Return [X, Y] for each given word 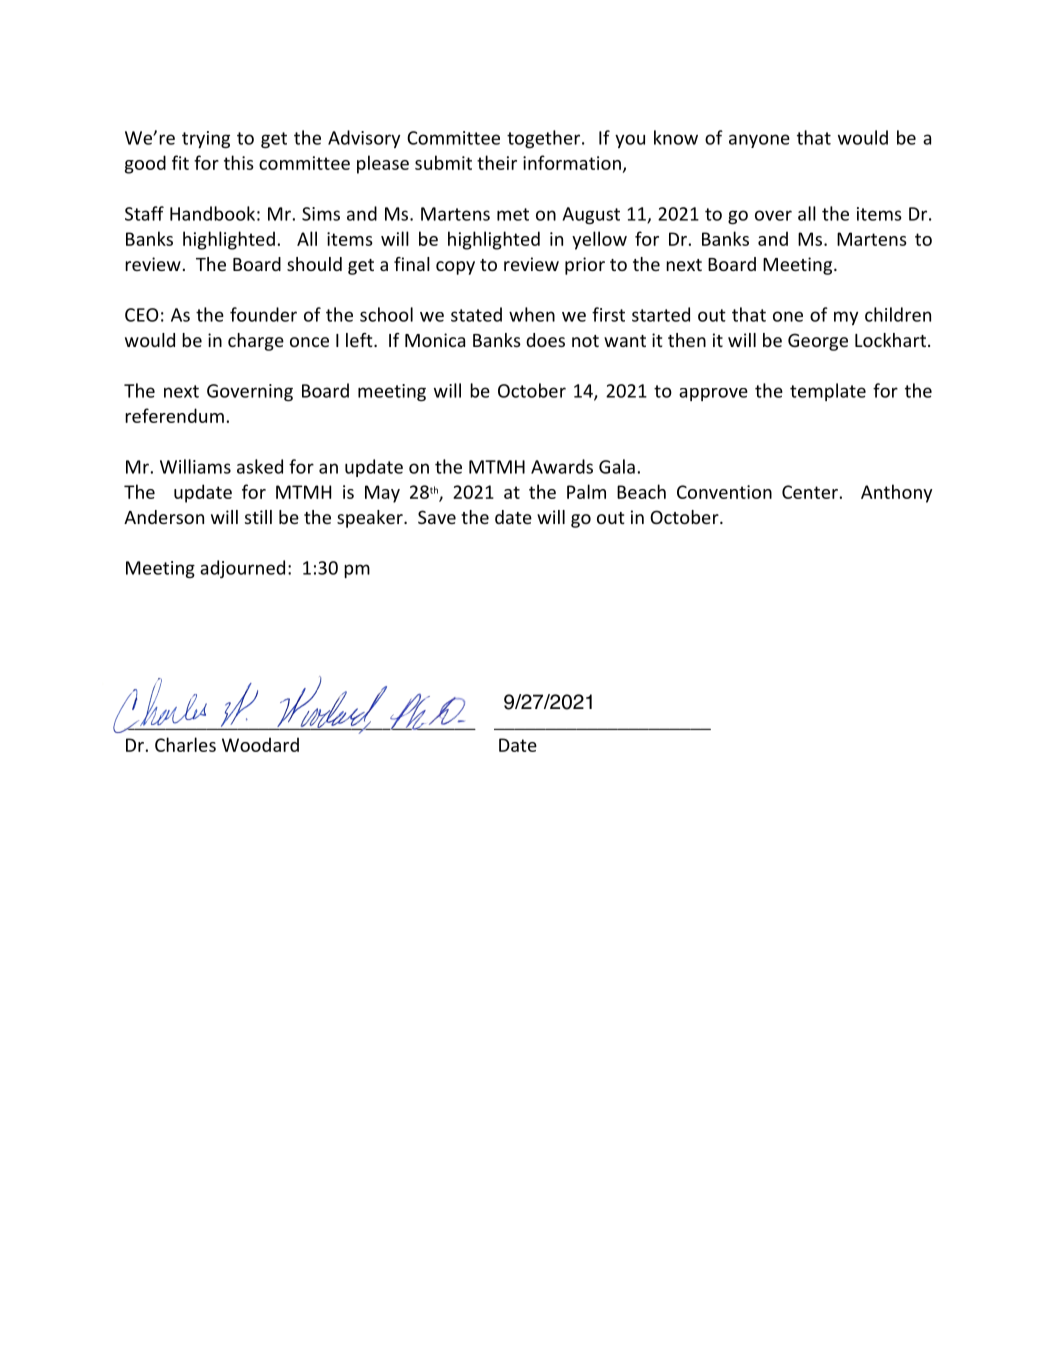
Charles [185, 744]
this [239, 162]
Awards [562, 466]
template [828, 392]
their [497, 162]
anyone [759, 141]
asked [260, 466]
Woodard [260, 744]
